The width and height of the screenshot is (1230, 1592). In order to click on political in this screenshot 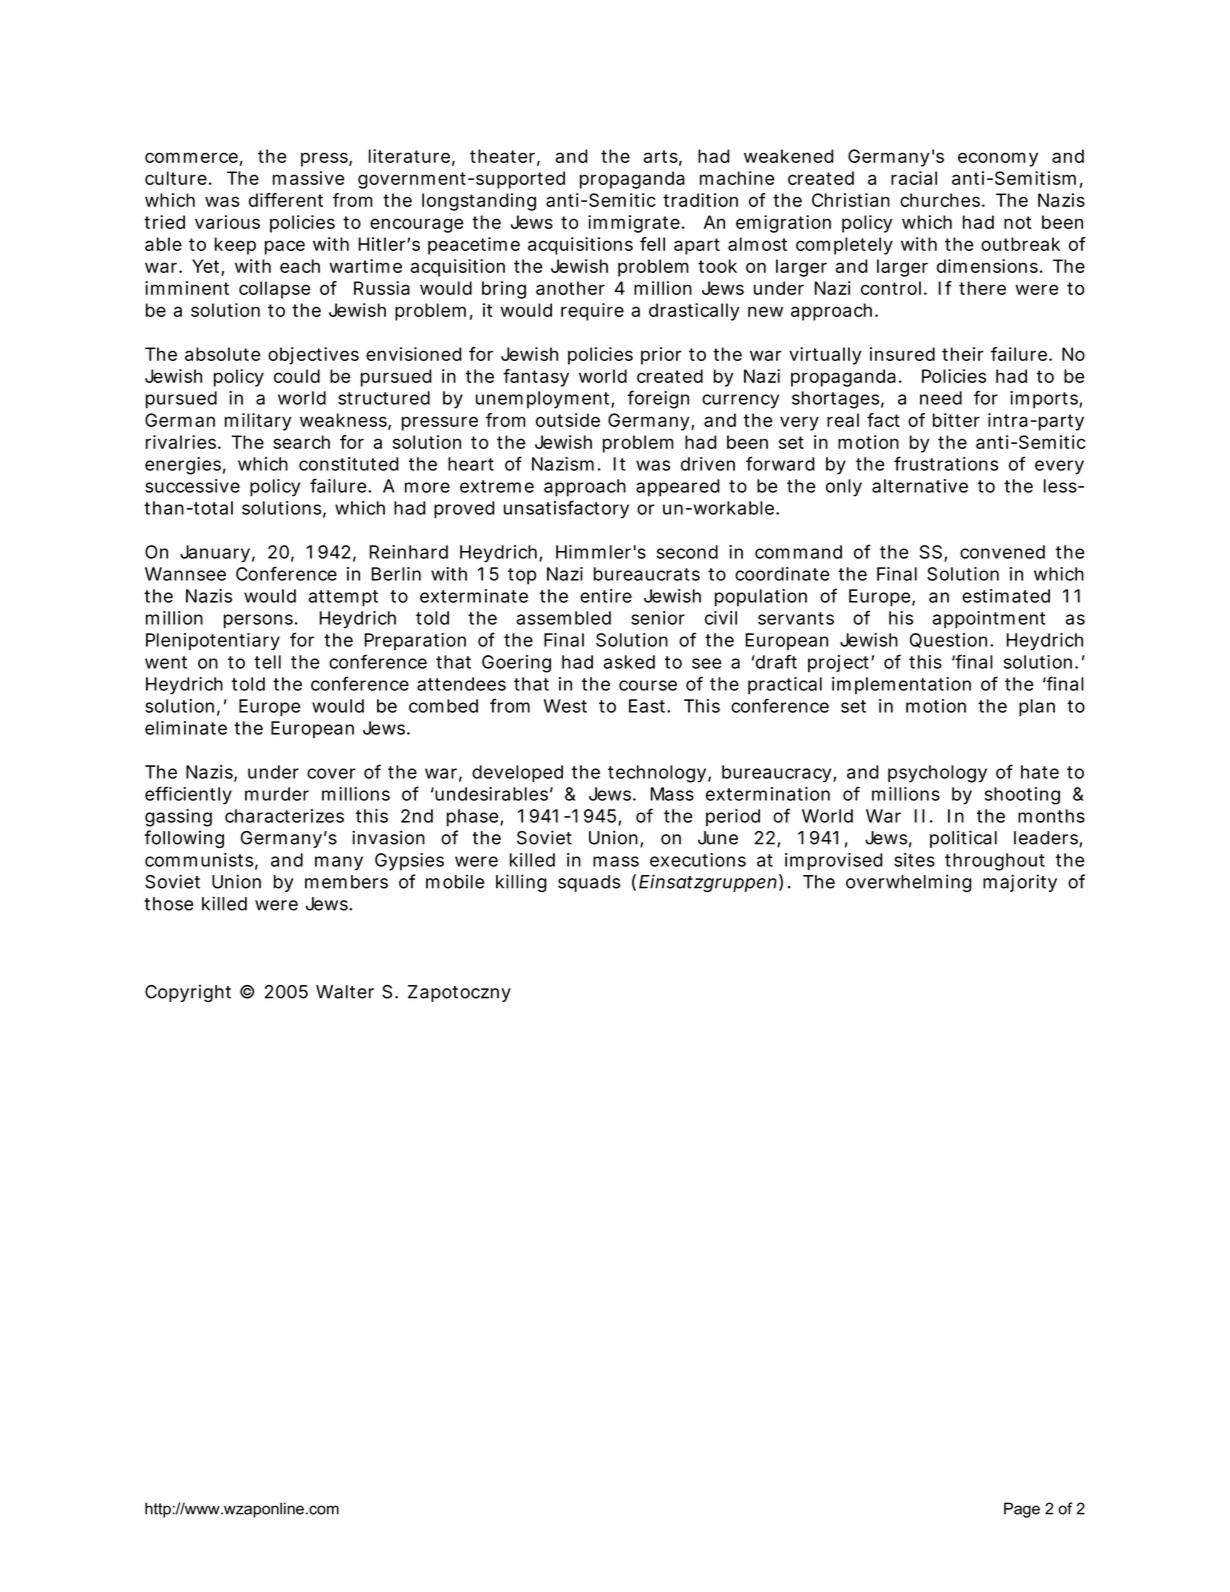, I will do `click(963, 839)`.
